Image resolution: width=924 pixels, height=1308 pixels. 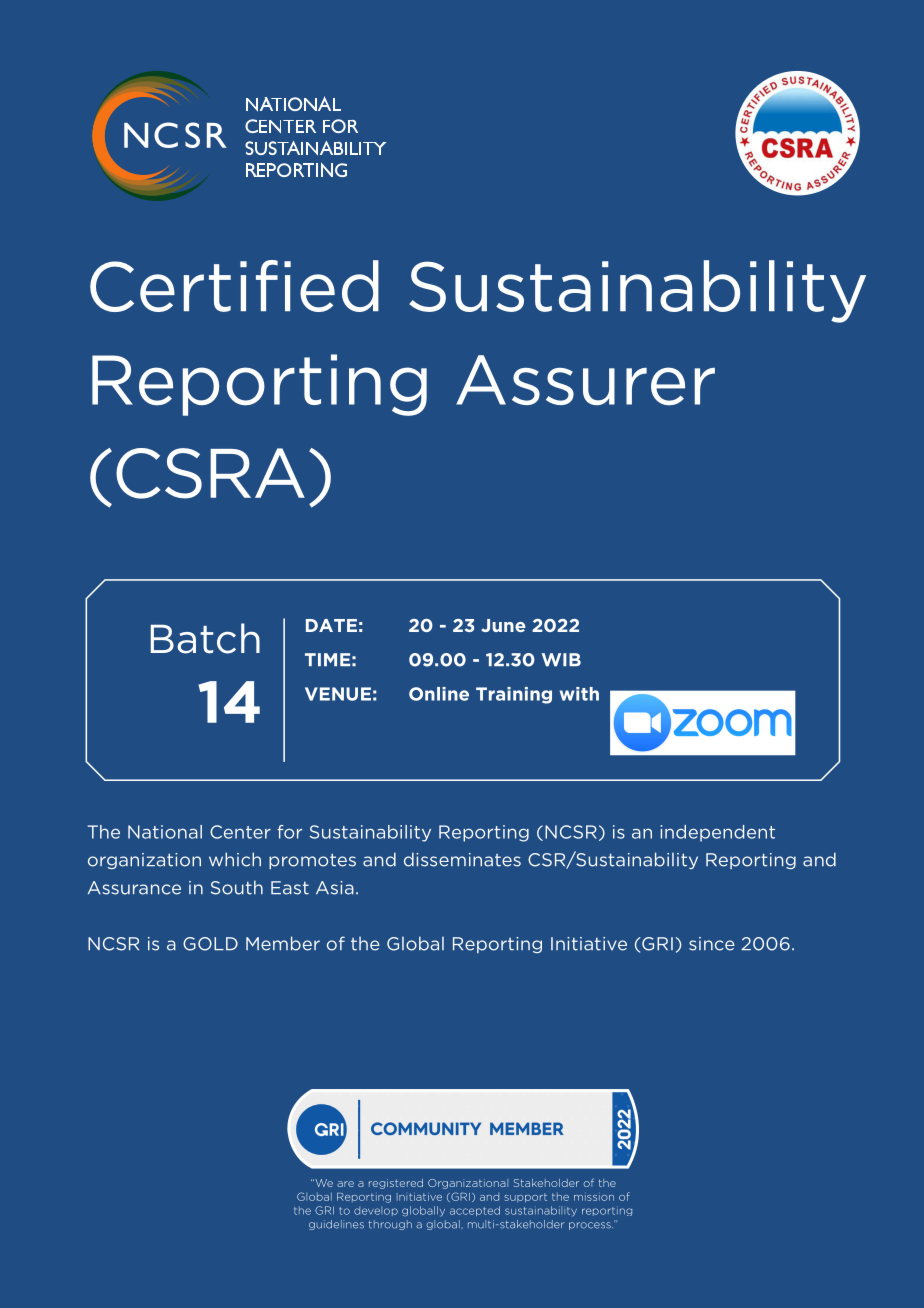 What do you see at coordinates (594, 1198) in the screenshot?
I see `mission` at bounding box center [594, 1198].
